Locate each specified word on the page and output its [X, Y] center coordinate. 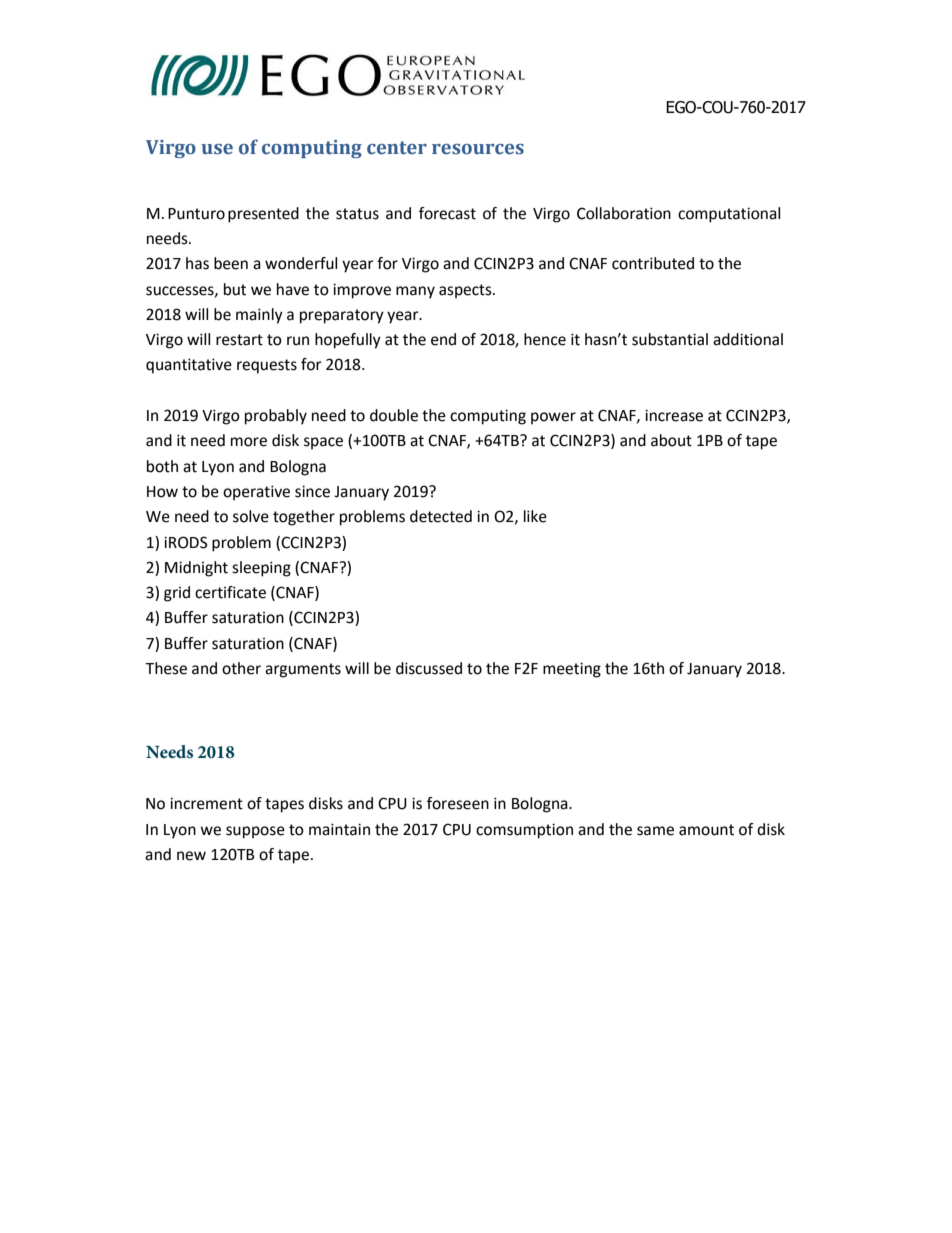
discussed [429, 668]
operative [256, 493]
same [655, 831]
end [443, 339]
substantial [670, 339]
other [241, 668]
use [217, 149]
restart [239, 340]
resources [478, 149]
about [671, 440]
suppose [255, 832]
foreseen [458, 803]
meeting [572, 670]
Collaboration [624, 213]
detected [441, 516]
